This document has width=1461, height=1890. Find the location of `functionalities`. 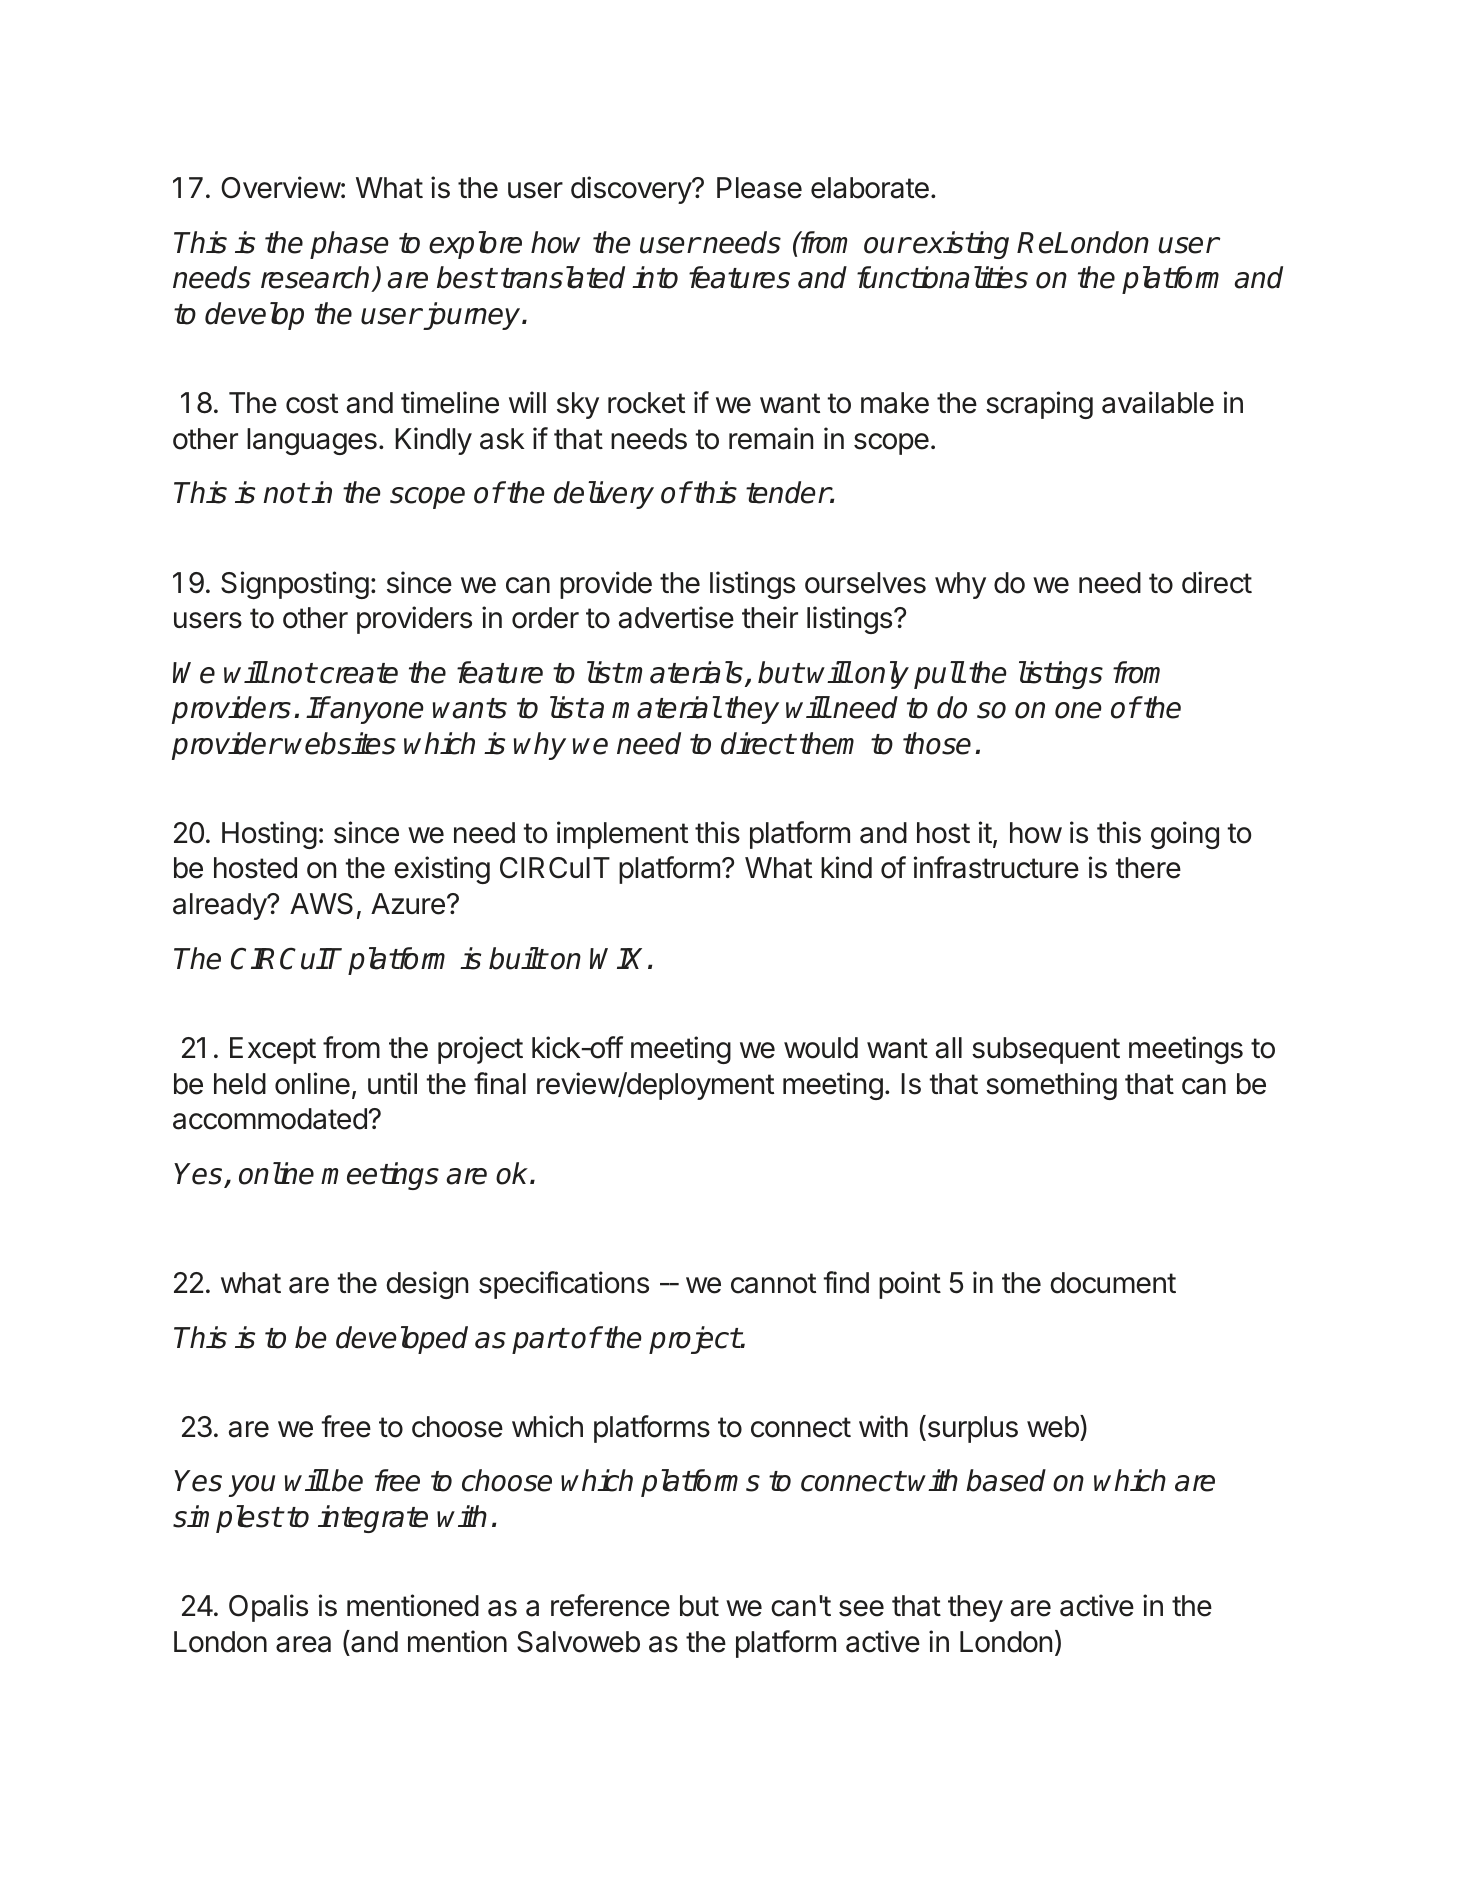

functionalities is located at coordinates (942, 277).
